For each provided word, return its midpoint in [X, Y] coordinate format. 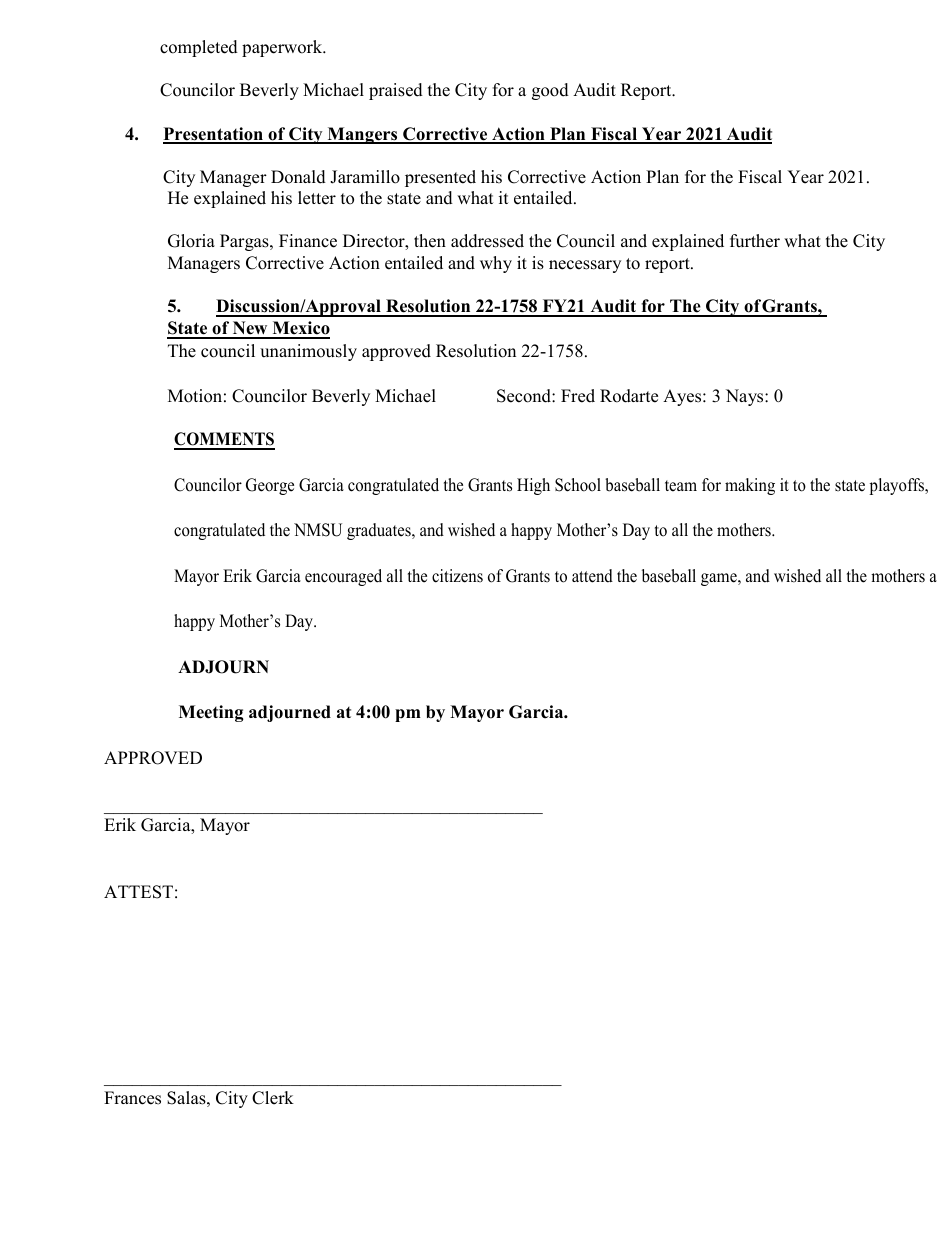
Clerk [273, 1098]
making [750, 486]
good [550, 91]
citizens [457, 576]
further [755, 241]
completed [199, 48]
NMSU [318, 530]
